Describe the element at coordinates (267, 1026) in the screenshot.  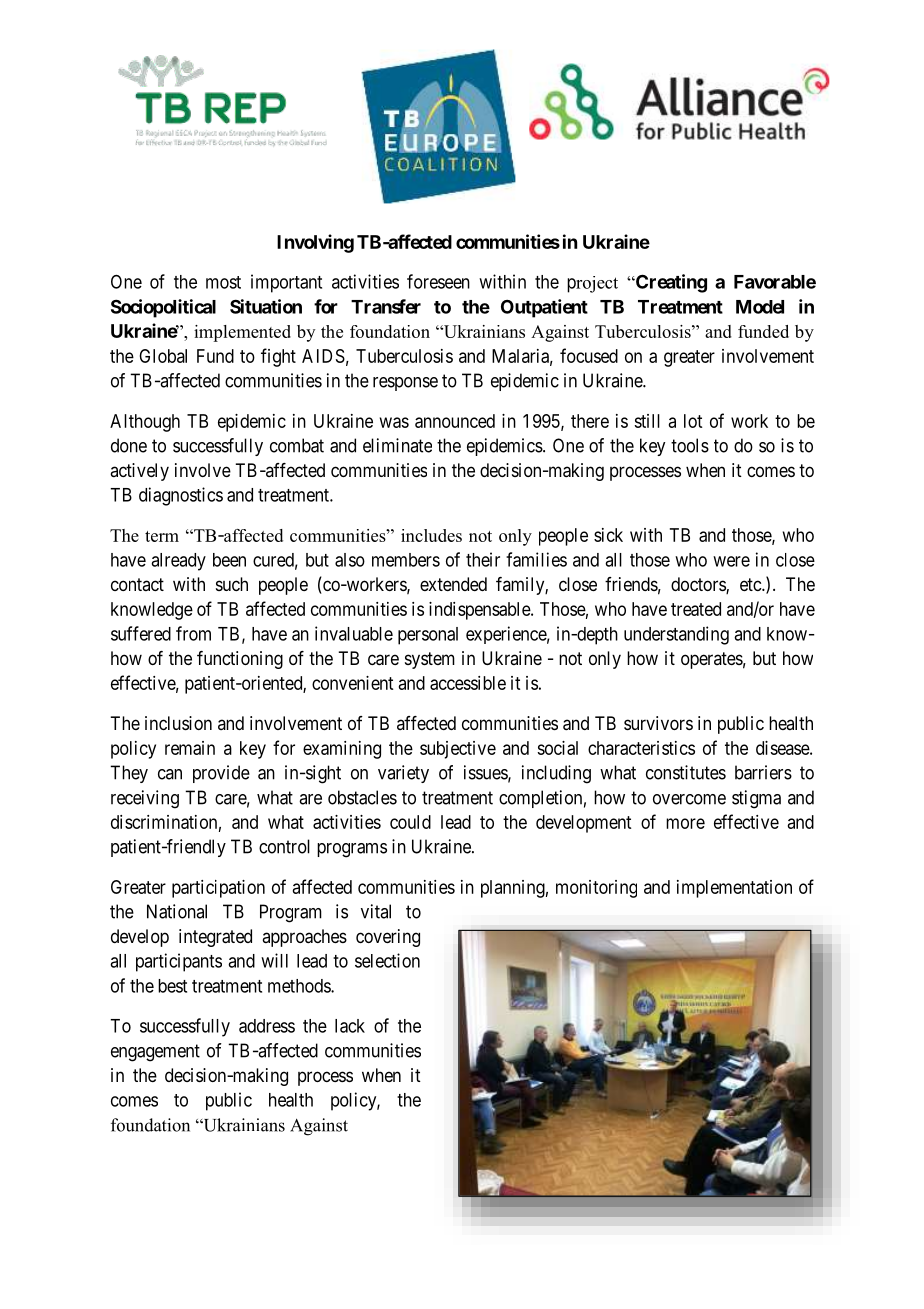
I see `address` at that location.
